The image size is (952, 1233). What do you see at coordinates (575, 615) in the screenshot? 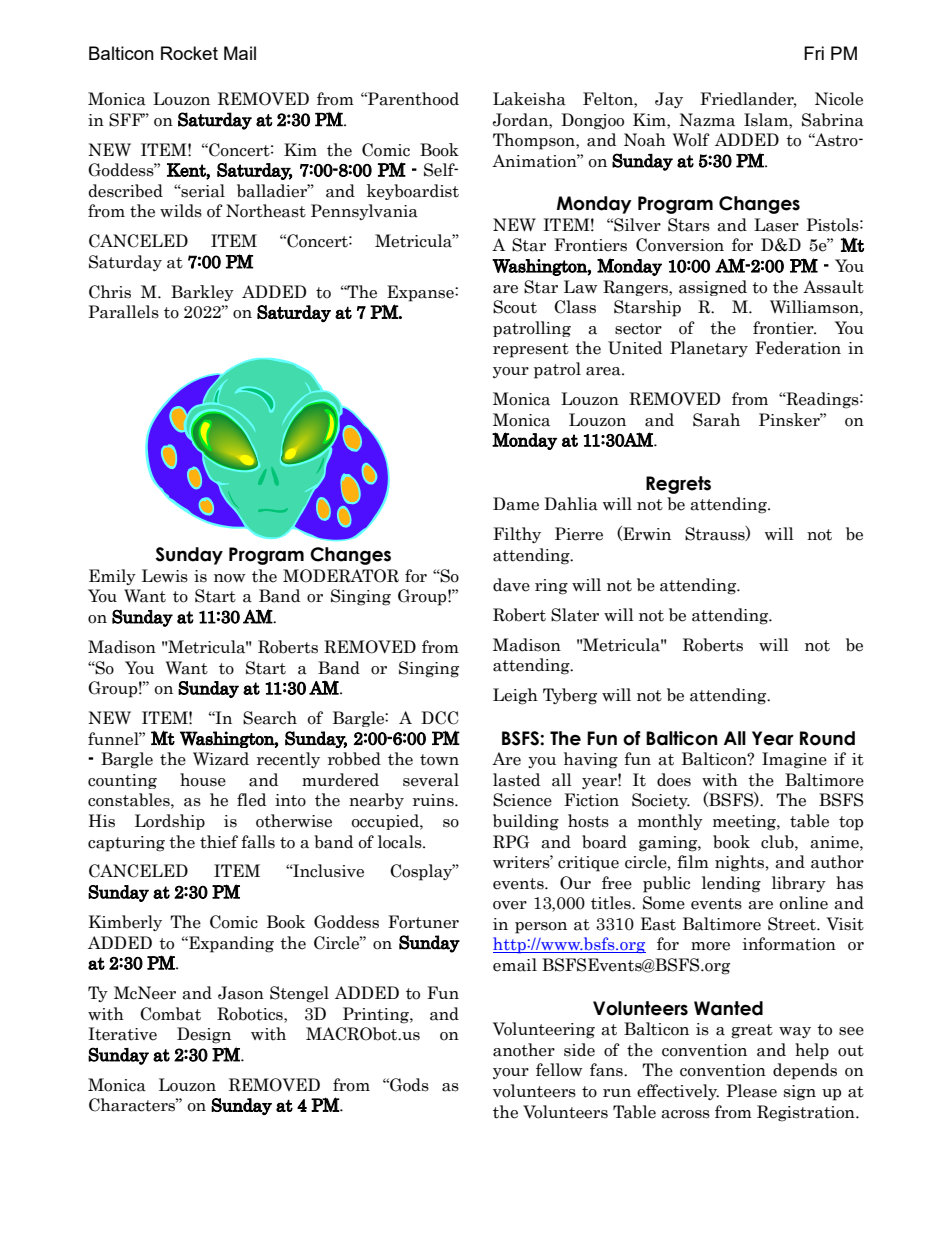
I see `Slater` at bounding box center [575, 615].
